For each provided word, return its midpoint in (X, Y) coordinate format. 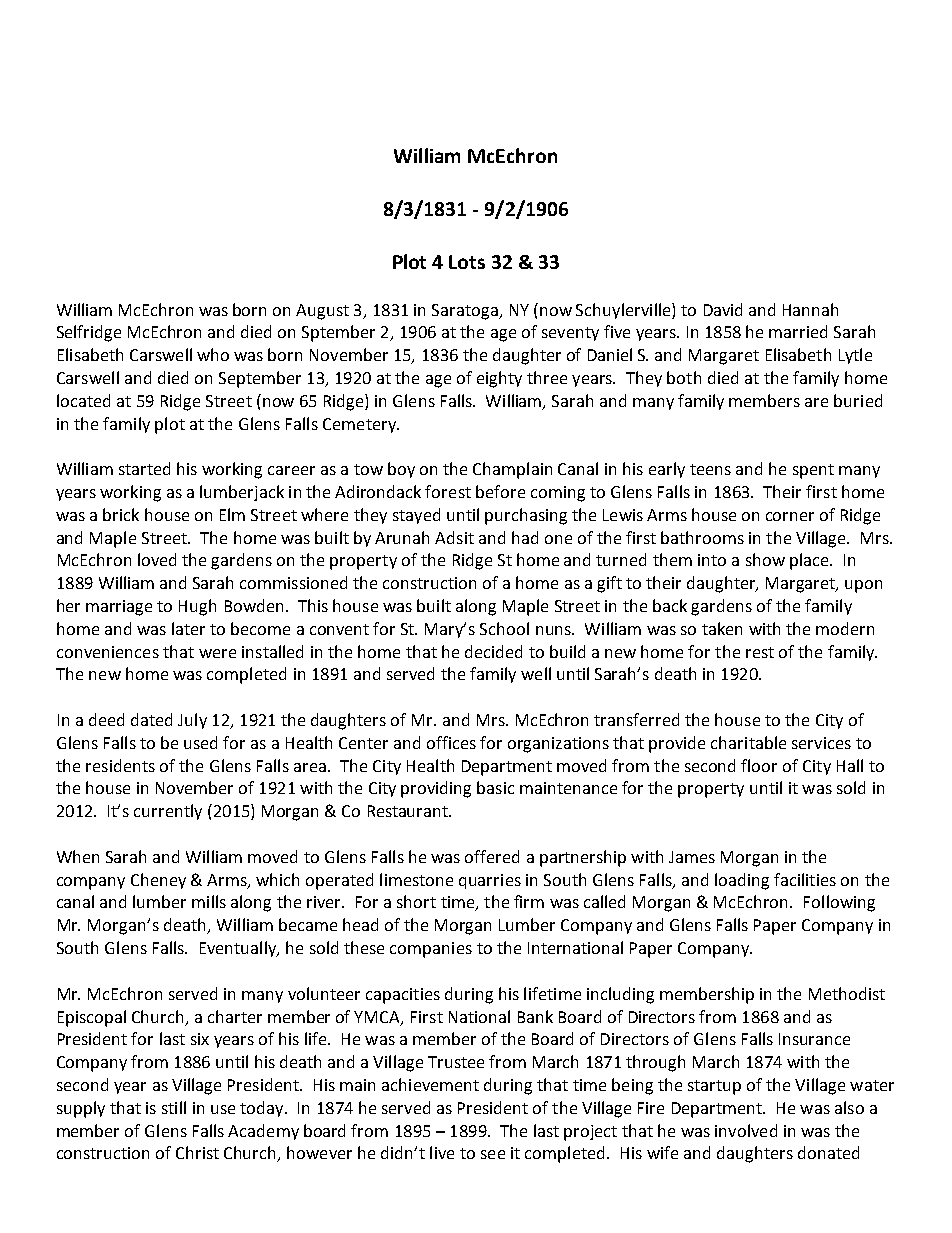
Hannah (810, 309)
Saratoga (466, 312)
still (174, 1107)
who (213, 354)
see (493, 1154)
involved (746, 1130)
